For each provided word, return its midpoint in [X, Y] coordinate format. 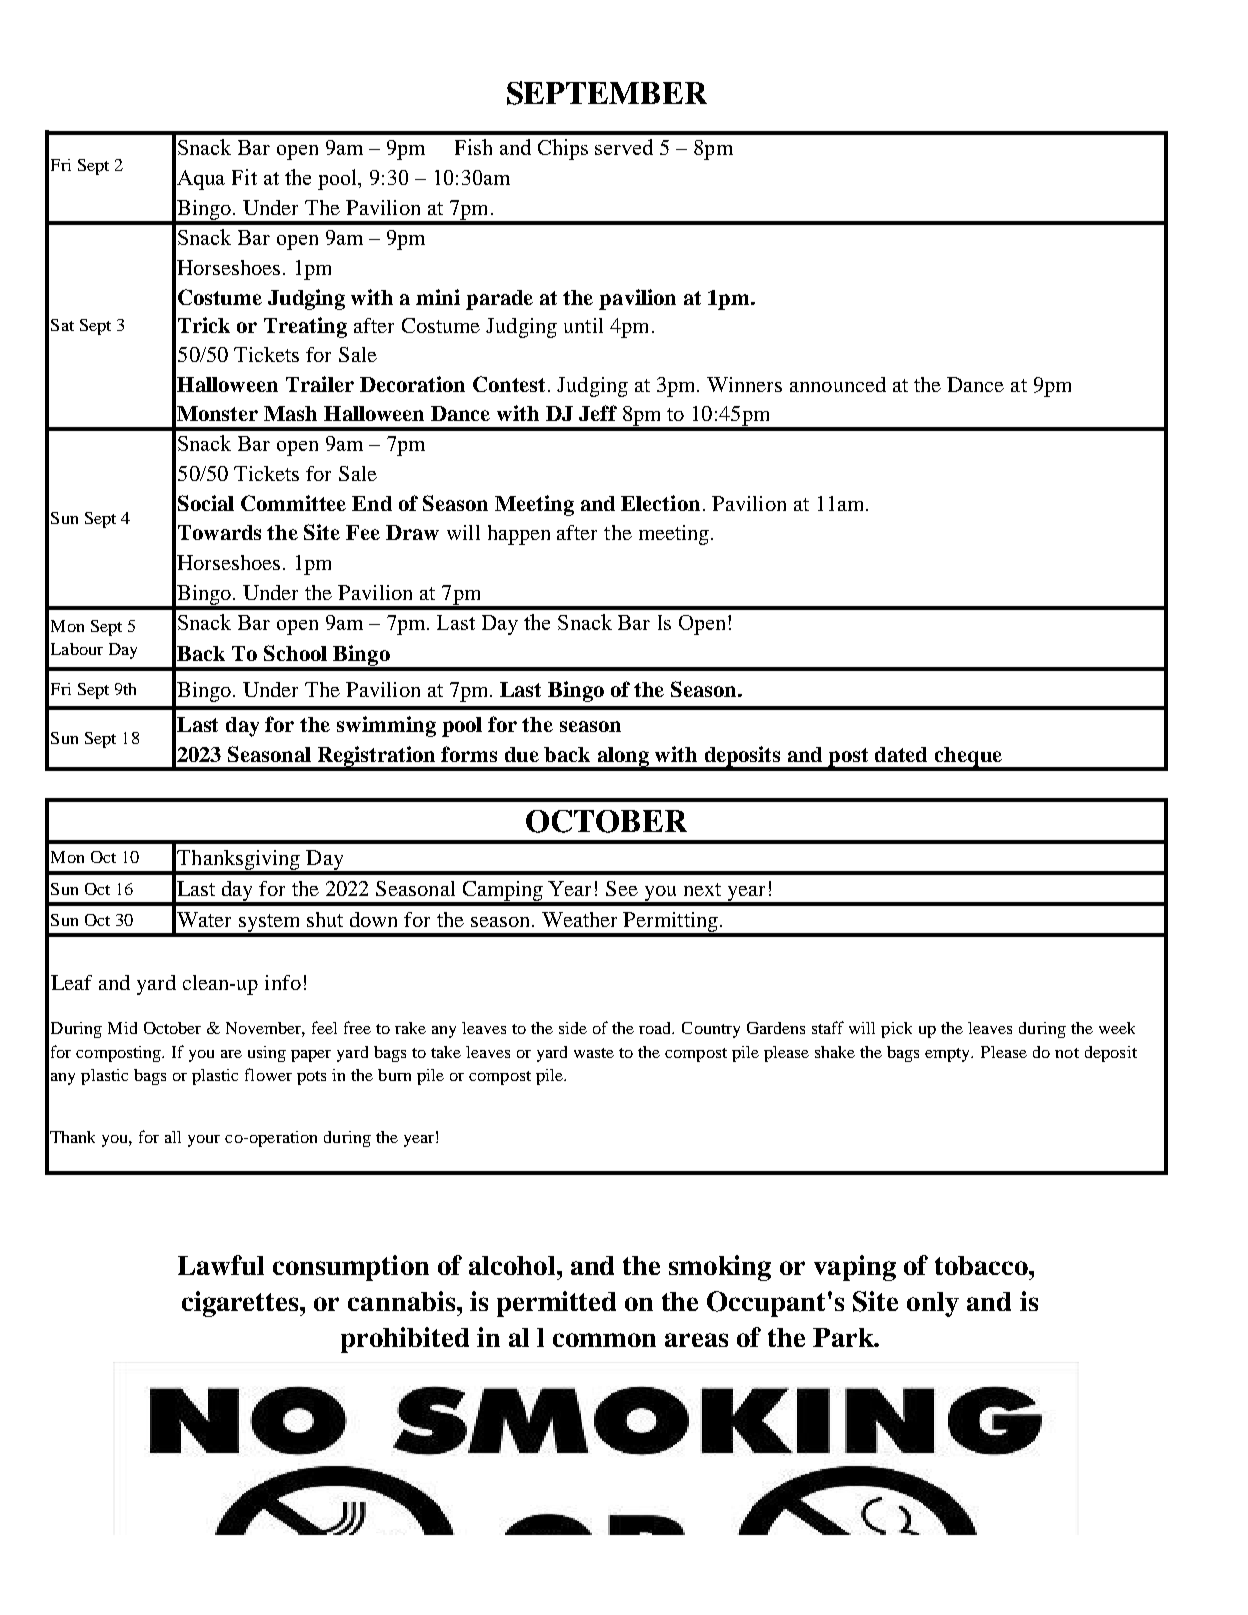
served [624, 147]
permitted [556, 1304]
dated [901, 754]
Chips [563, 149]
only [933, 1304]
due [522, 754]
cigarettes [241, 1304]
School [295, 653]
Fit [244, 177]
